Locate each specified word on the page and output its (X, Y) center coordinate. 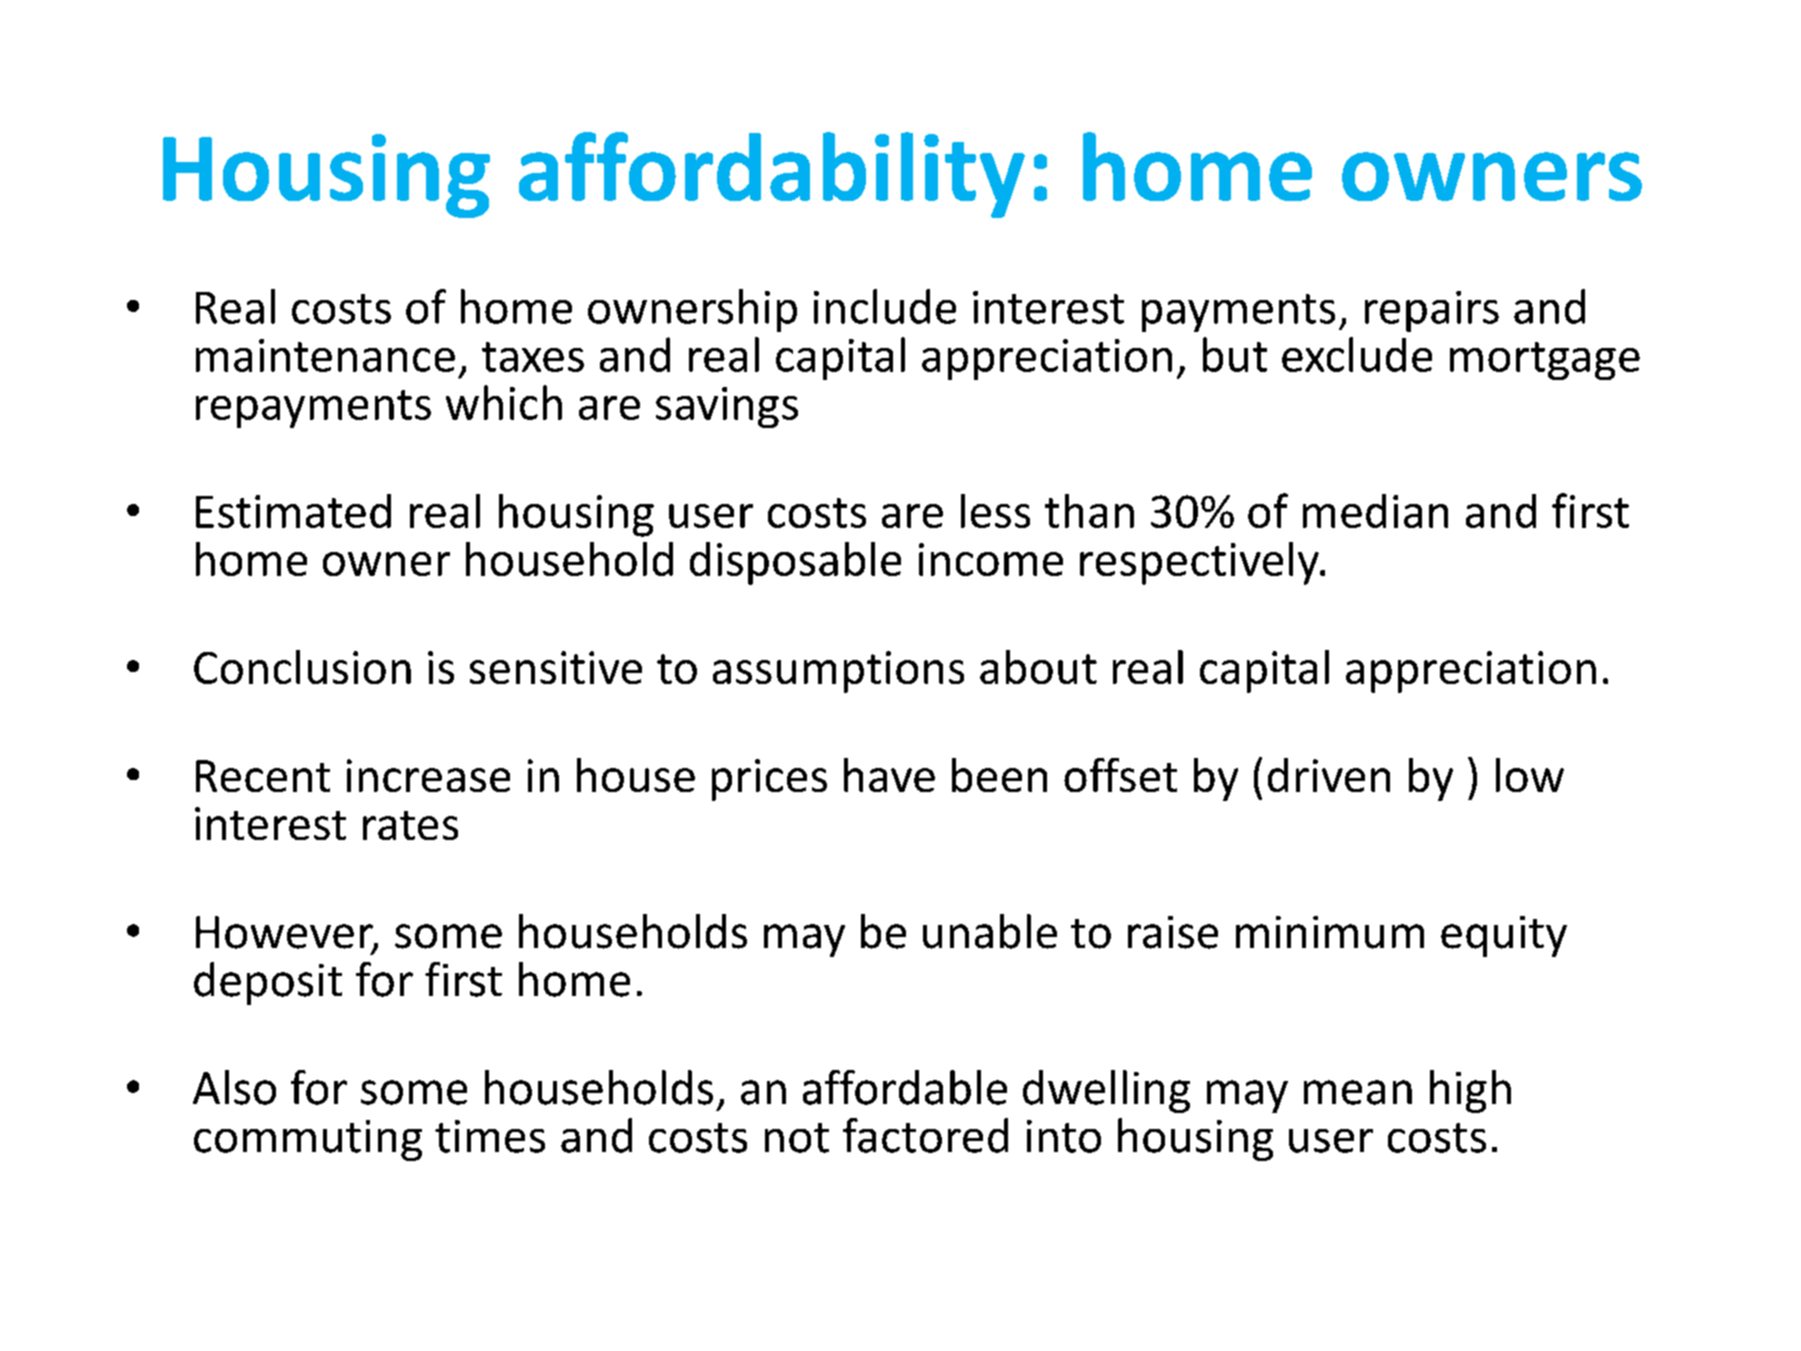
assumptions (838, 672)
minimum (1330, 932)
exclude (1357, 354)
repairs (1432, 311)
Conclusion (302, 667)
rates (410, 825)
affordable (905, 1087)
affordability (772, 175)
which (504, 402)
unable (990, 931)
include (885, 306)
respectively (1200, 563)
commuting (308, 1140)
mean (1358, 1092)
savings (727, 407)
